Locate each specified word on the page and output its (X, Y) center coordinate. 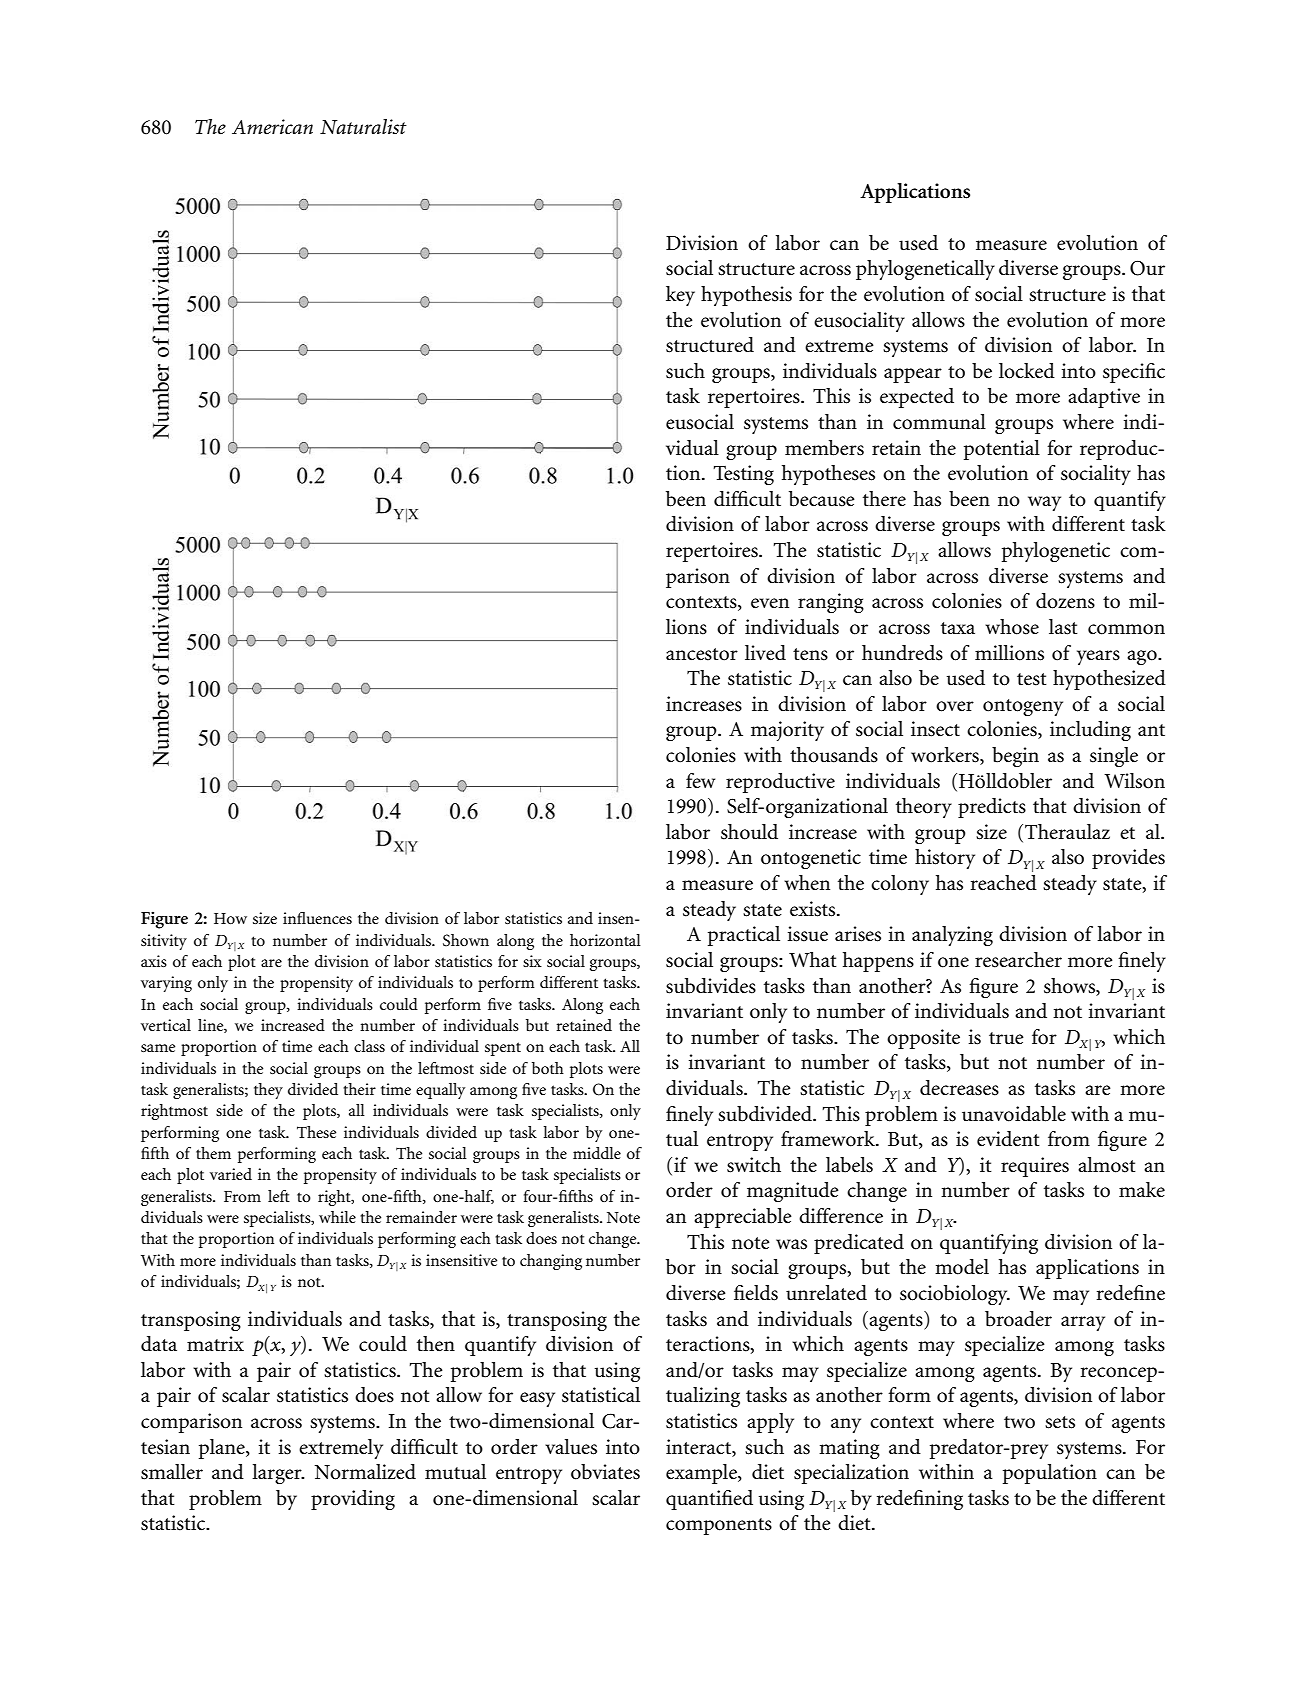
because (822, 499)
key (680, 296)
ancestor (702, 654)
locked (1027, 371)
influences (317, 918)
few (700, 781)
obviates (605, 1472)
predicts (992, 808)
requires (1035, 1167)
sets (1060, 1422)
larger (278, 1474)
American (272, 127)
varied (231, 1174)
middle (597, 1153)
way (1044, 503)
